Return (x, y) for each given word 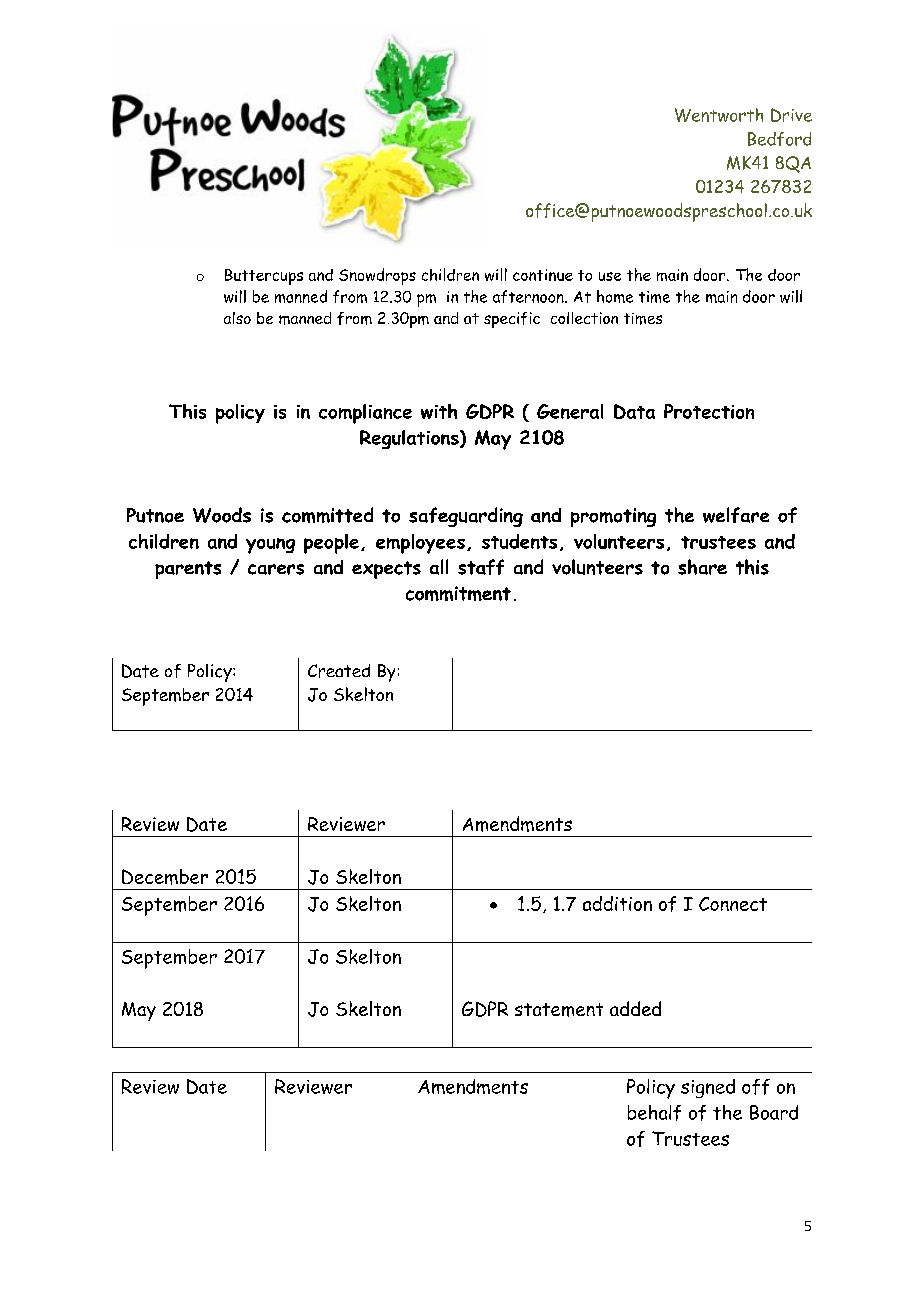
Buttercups (264, 277)
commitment (458, 593)
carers (276, 569)
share (702, 567)
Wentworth (719, 115)
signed (708, 1088)
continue (543, 275)
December (165, 877)
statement (559, 1010)
